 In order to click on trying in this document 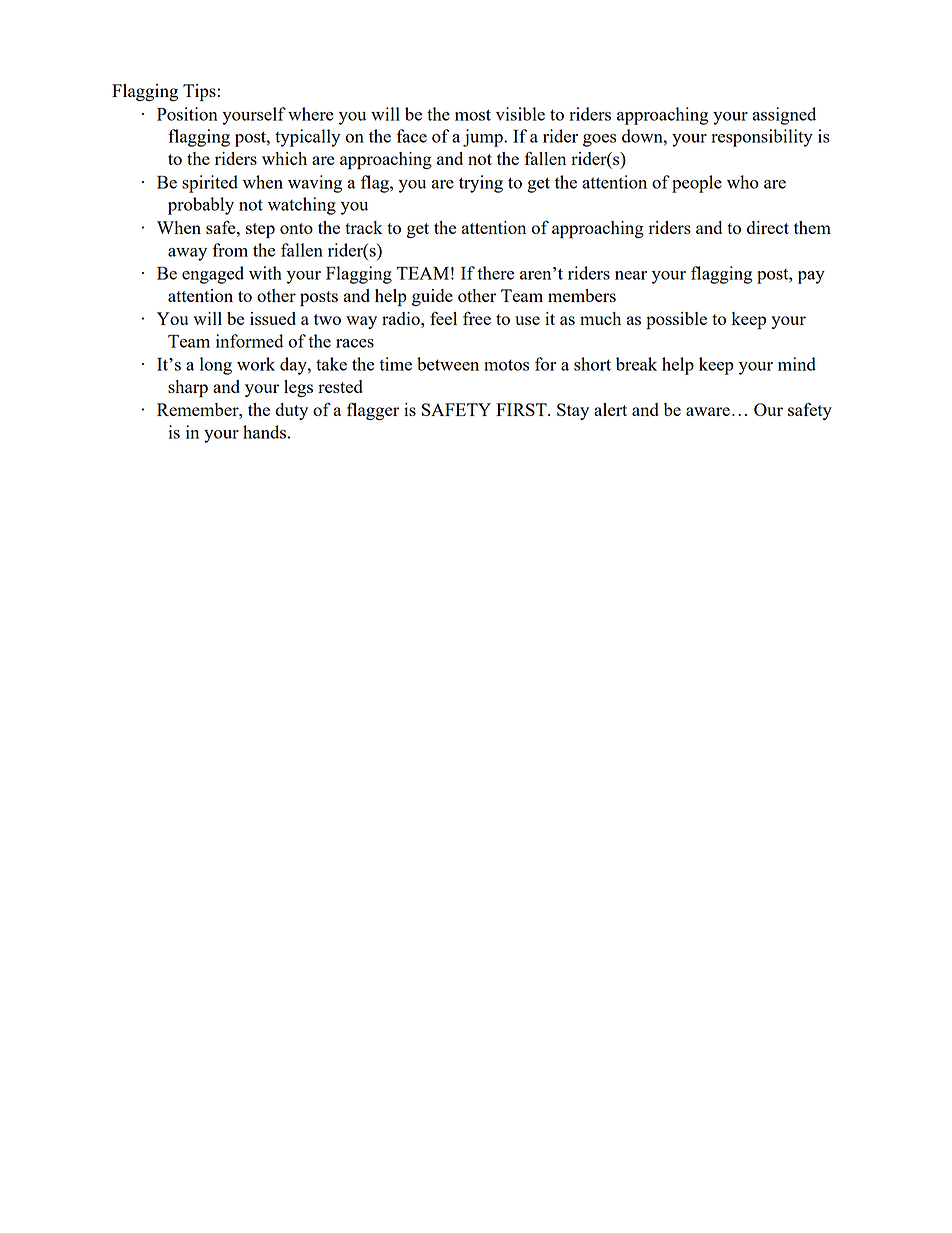, I will do `click(481, 184)`.
